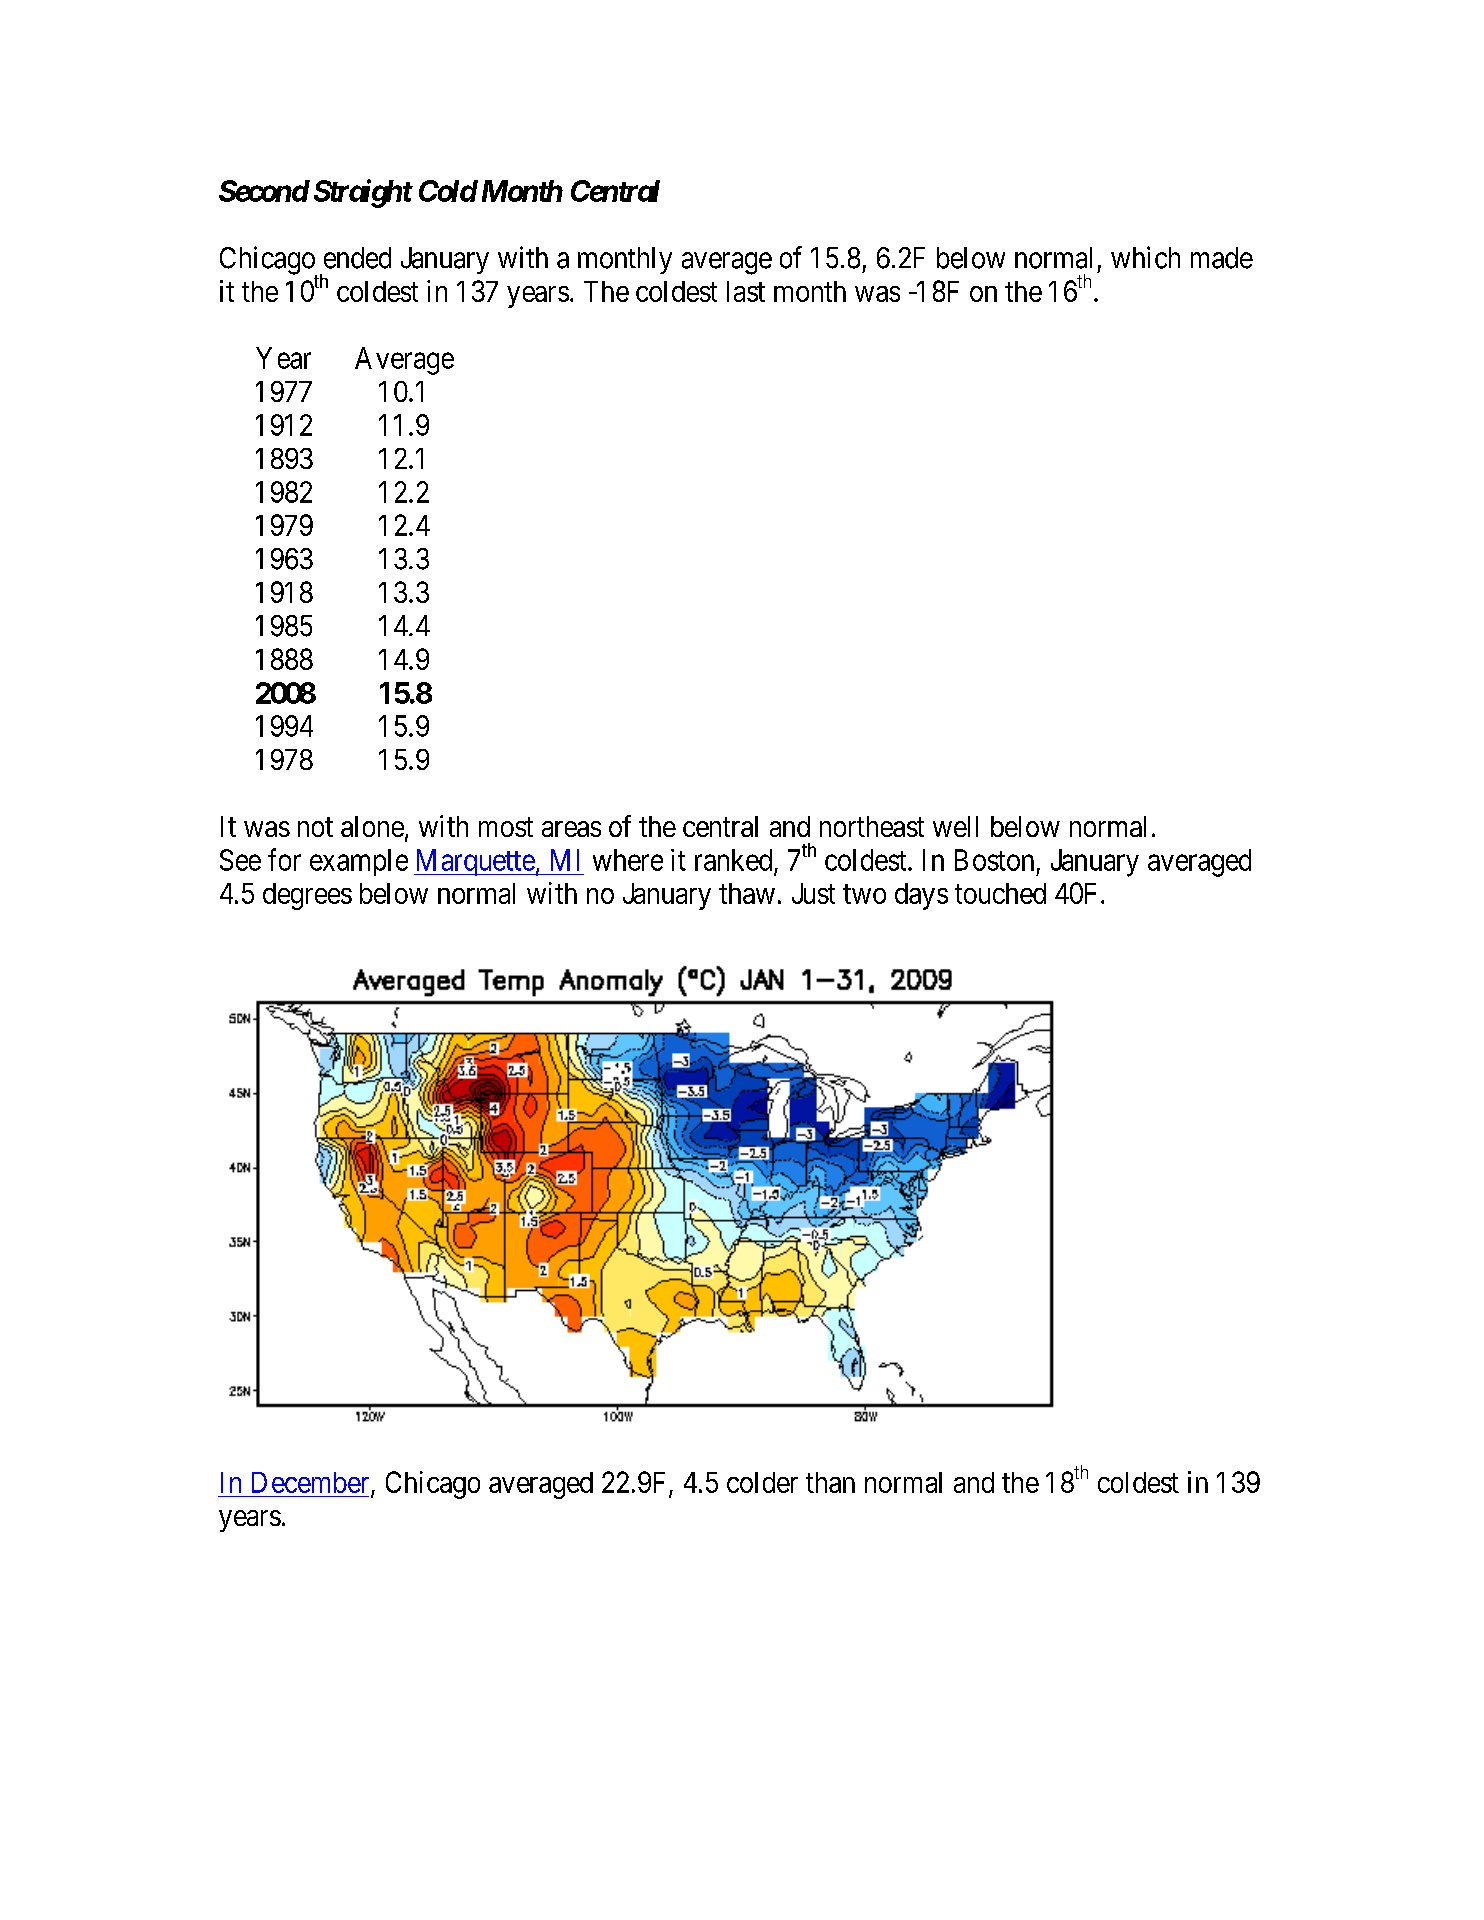 The image size is (1484, 1920). I want to click on touched, so click(1000, 893).
